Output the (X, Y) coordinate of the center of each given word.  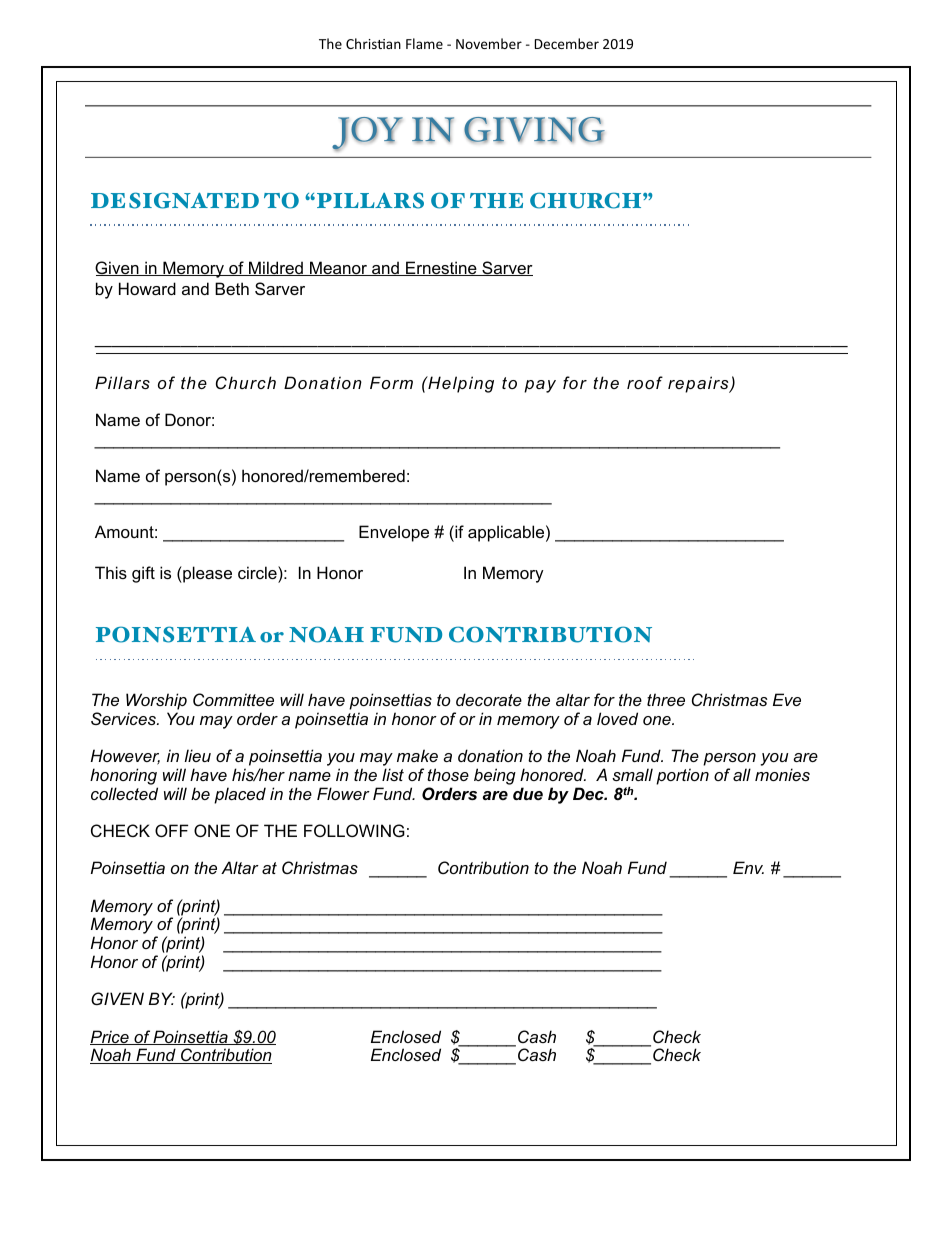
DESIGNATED (175, 200)
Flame (424, 43)
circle (258, 572)
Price (110, 1037)
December (567, 43)
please (206, 574)
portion (682, 776)
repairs (699, 384)
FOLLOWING (354, 830)
